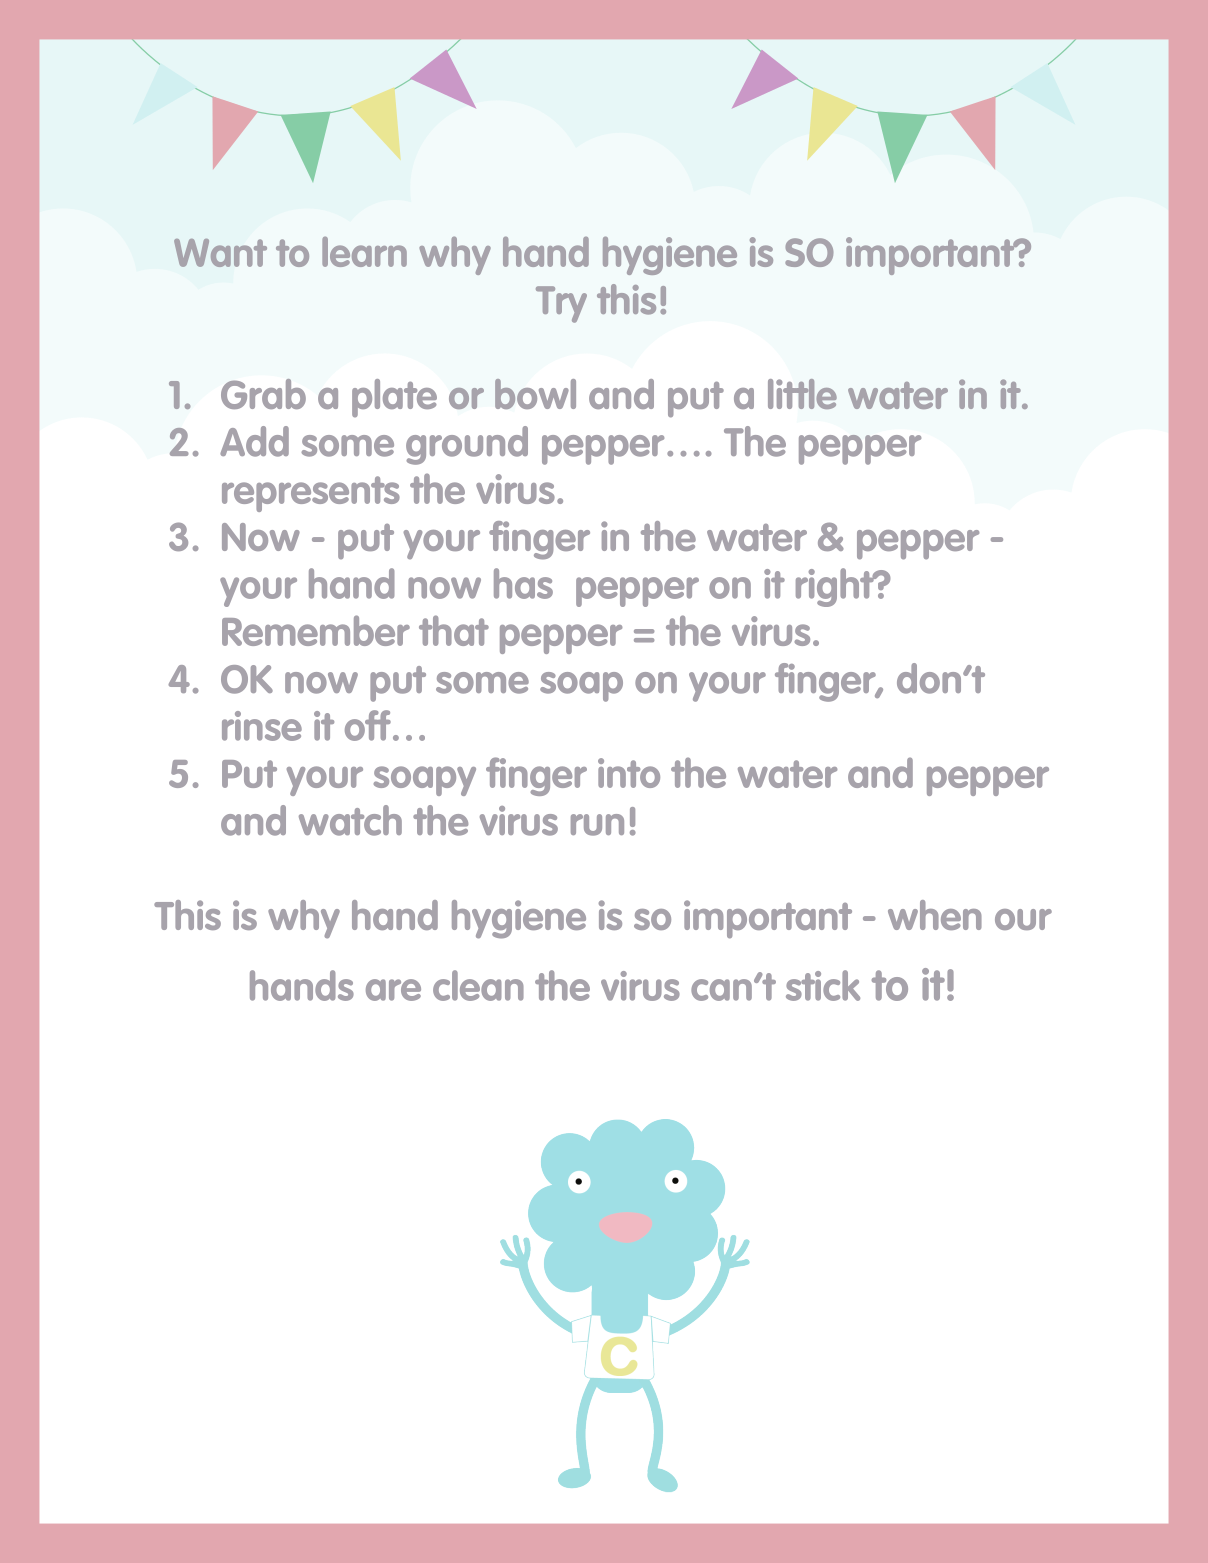 Image resolution: width=1208 pixels, height=1563 pixels. What do you see at coordinates (311, 494) in the screenshot?
I see `represents` at bounding box center [311, 494].
